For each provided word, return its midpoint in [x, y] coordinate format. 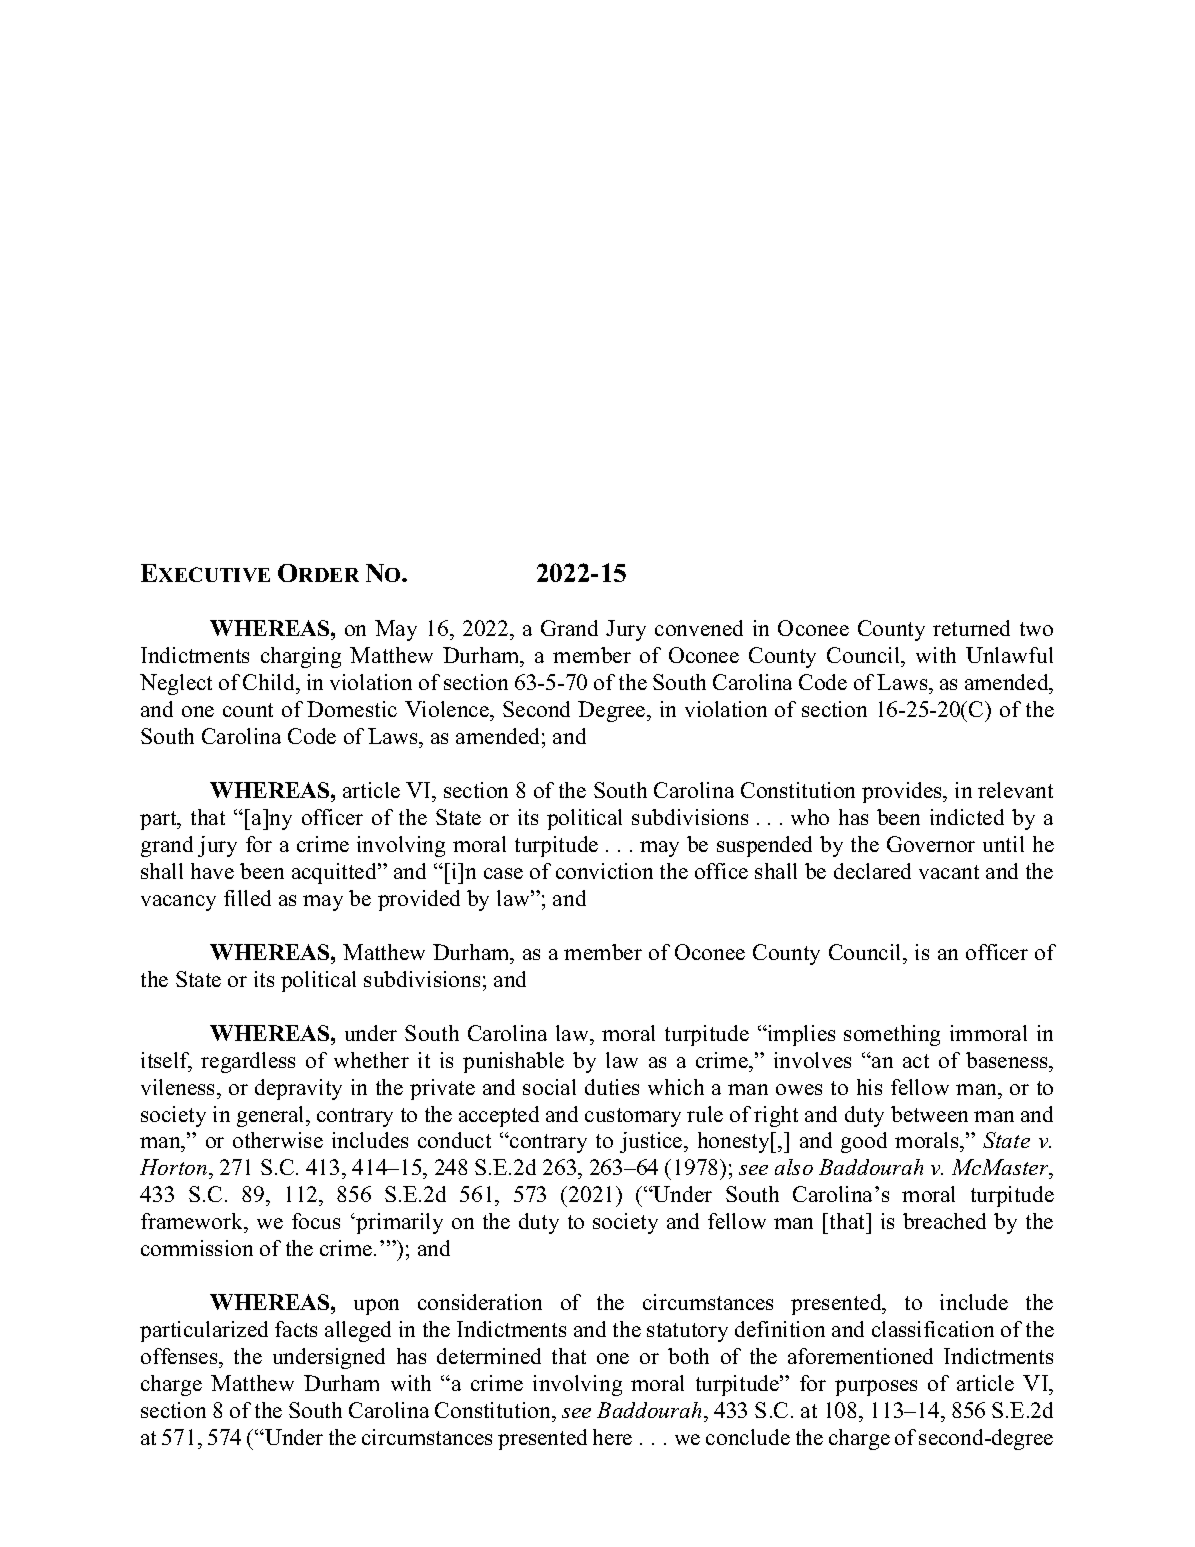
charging [301, 657]
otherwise [278, 1140]
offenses [180, 1356]
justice [652, 1142]
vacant [949, 872]
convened [699, 628]
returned [971, 628]
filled [247, 898]
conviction [604, 871]
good [864, 1142]
